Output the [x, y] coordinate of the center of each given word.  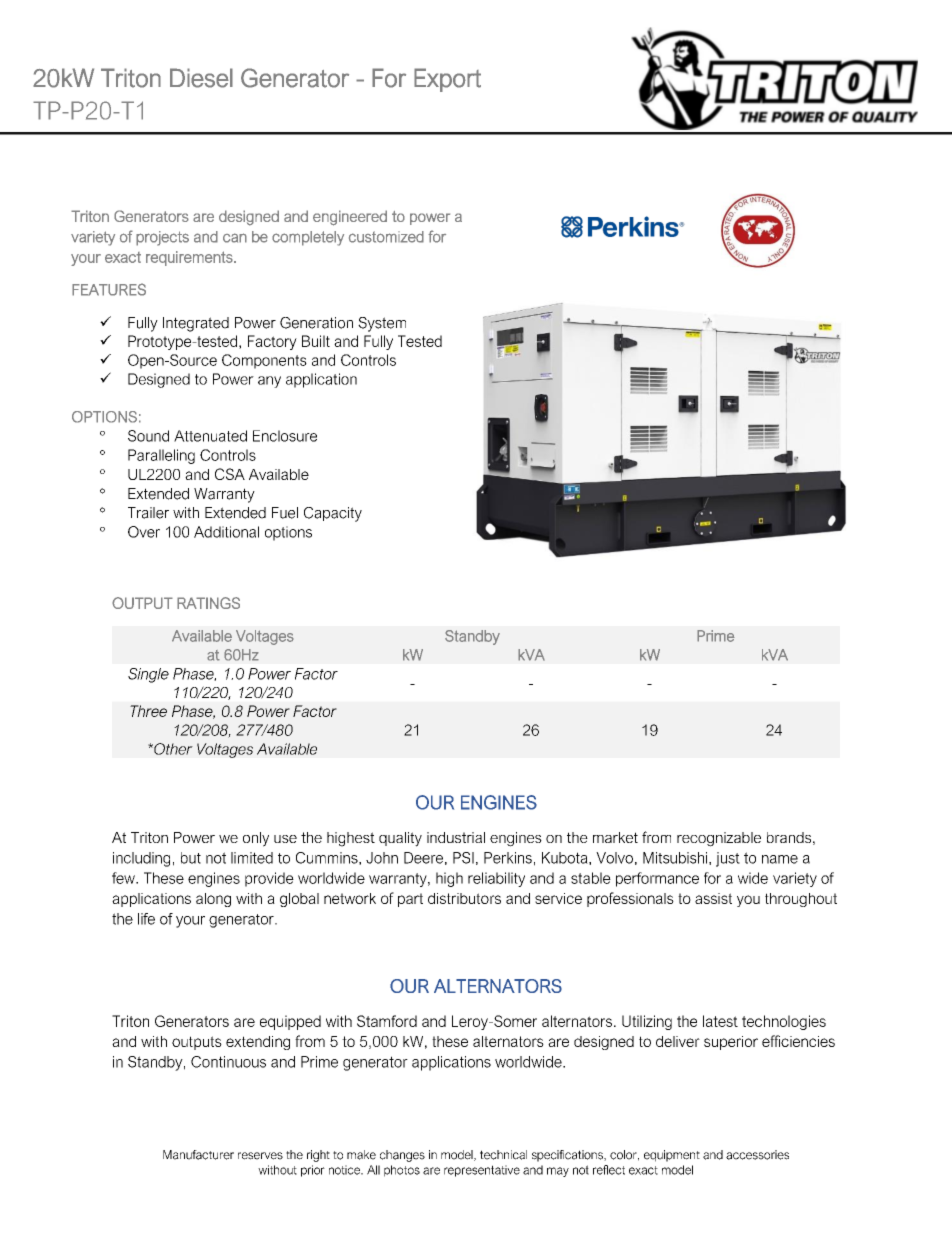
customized [386, 237]
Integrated [196, 324]
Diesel [201, 78]
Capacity [333, 514]
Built [316, 341]
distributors [464, 898]
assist [713, 898]
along [213, 900]
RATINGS [208, 603]
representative [482, 1171]
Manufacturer [198, 1155]
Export [447, 80]
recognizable [719, 839]
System [382, 324]
